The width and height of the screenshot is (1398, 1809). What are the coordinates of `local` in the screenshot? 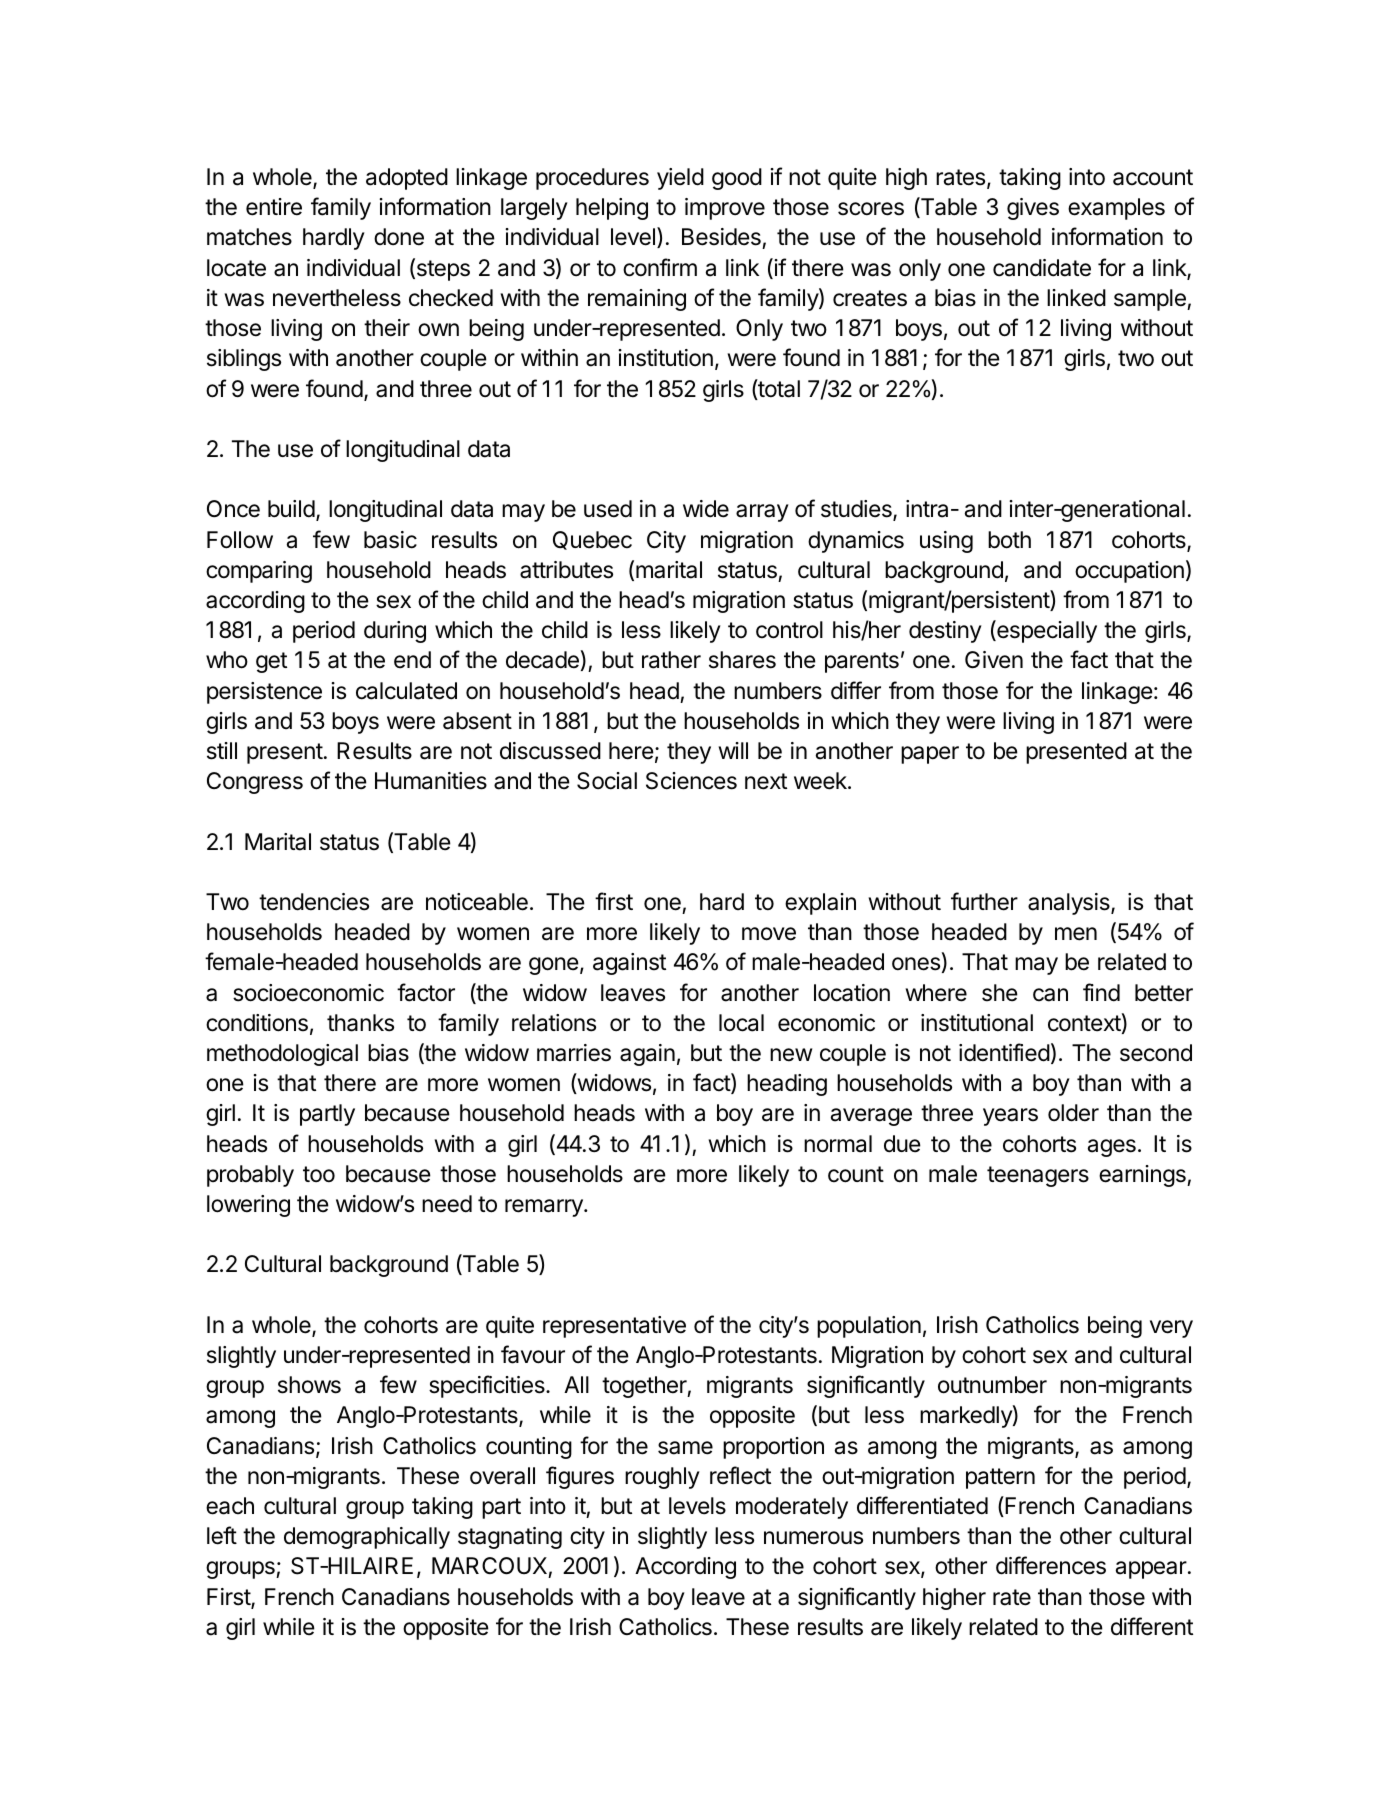 It's located at (741, 1023).
